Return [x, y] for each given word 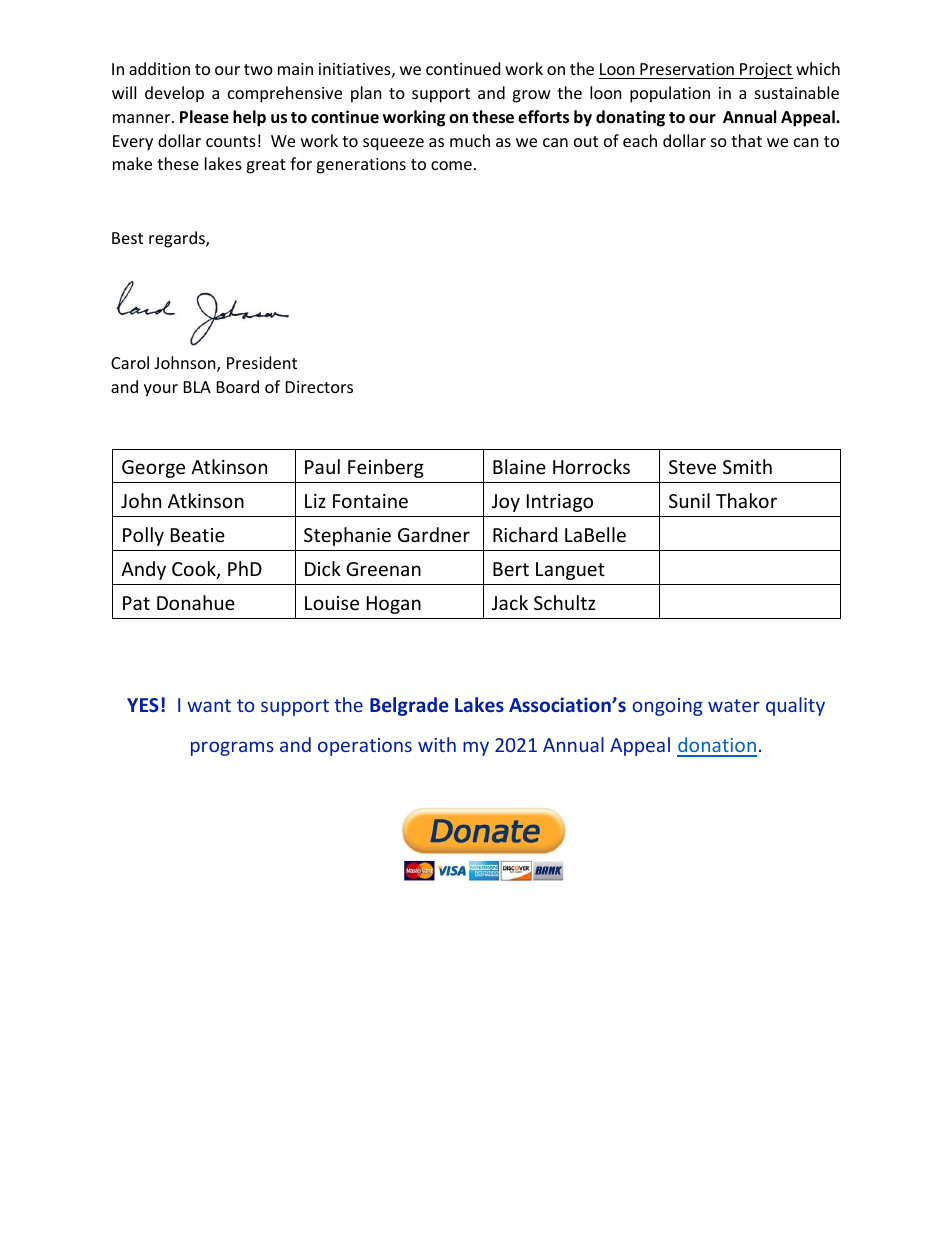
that [746, 140]
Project [765, 71]
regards [178, 239]
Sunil [689, 500]
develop [174, 94]
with [437, 744]
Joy [506, 503]
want [209, 705]
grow [531, 96]
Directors [319, 387]
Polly [143, 536]
